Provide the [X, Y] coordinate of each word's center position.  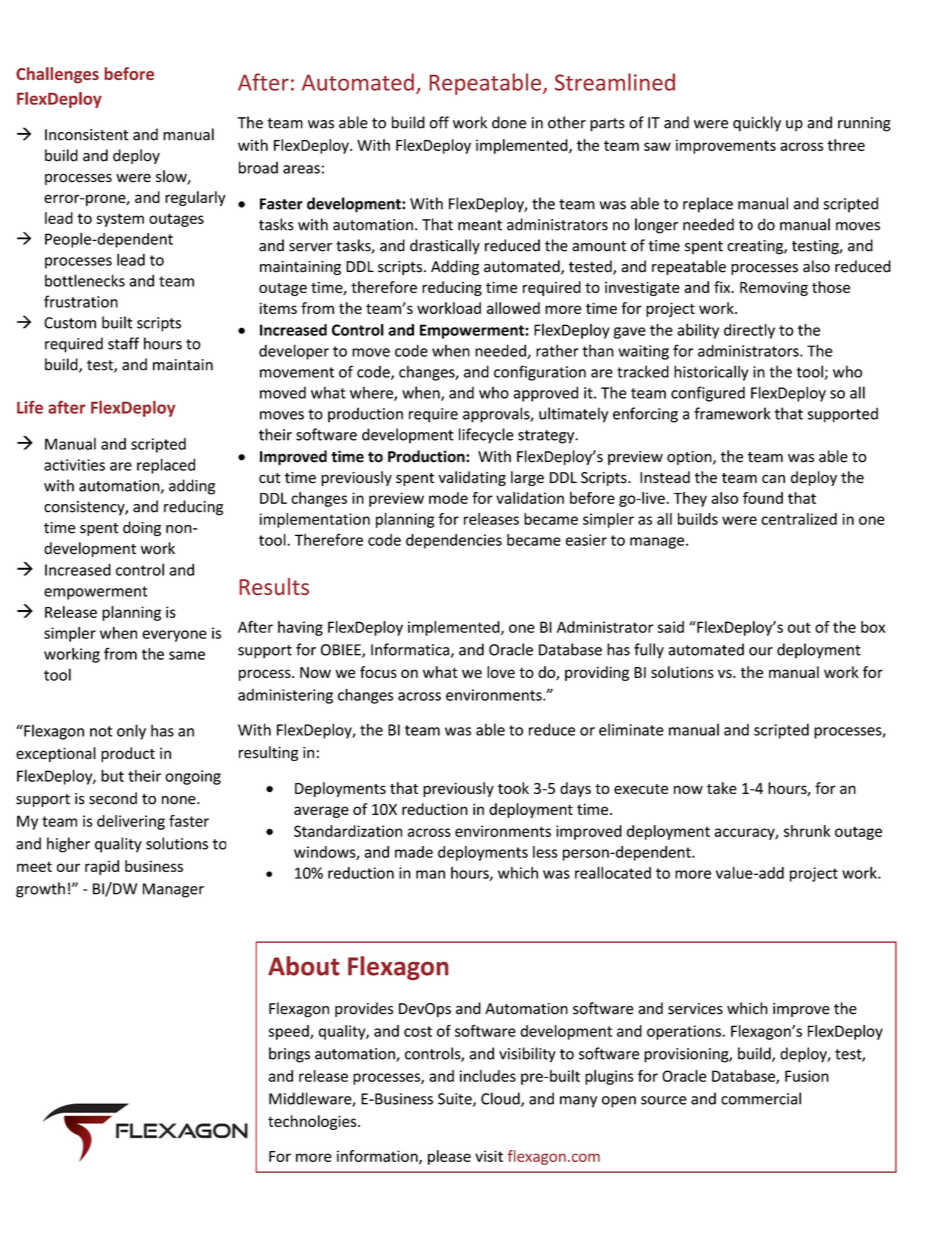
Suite [456, 1100]
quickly [757, 124]
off [439, 122]
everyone [174, 636]
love [501, 672]
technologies [313, 1122]
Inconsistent [87, 135]
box [873, 627]
